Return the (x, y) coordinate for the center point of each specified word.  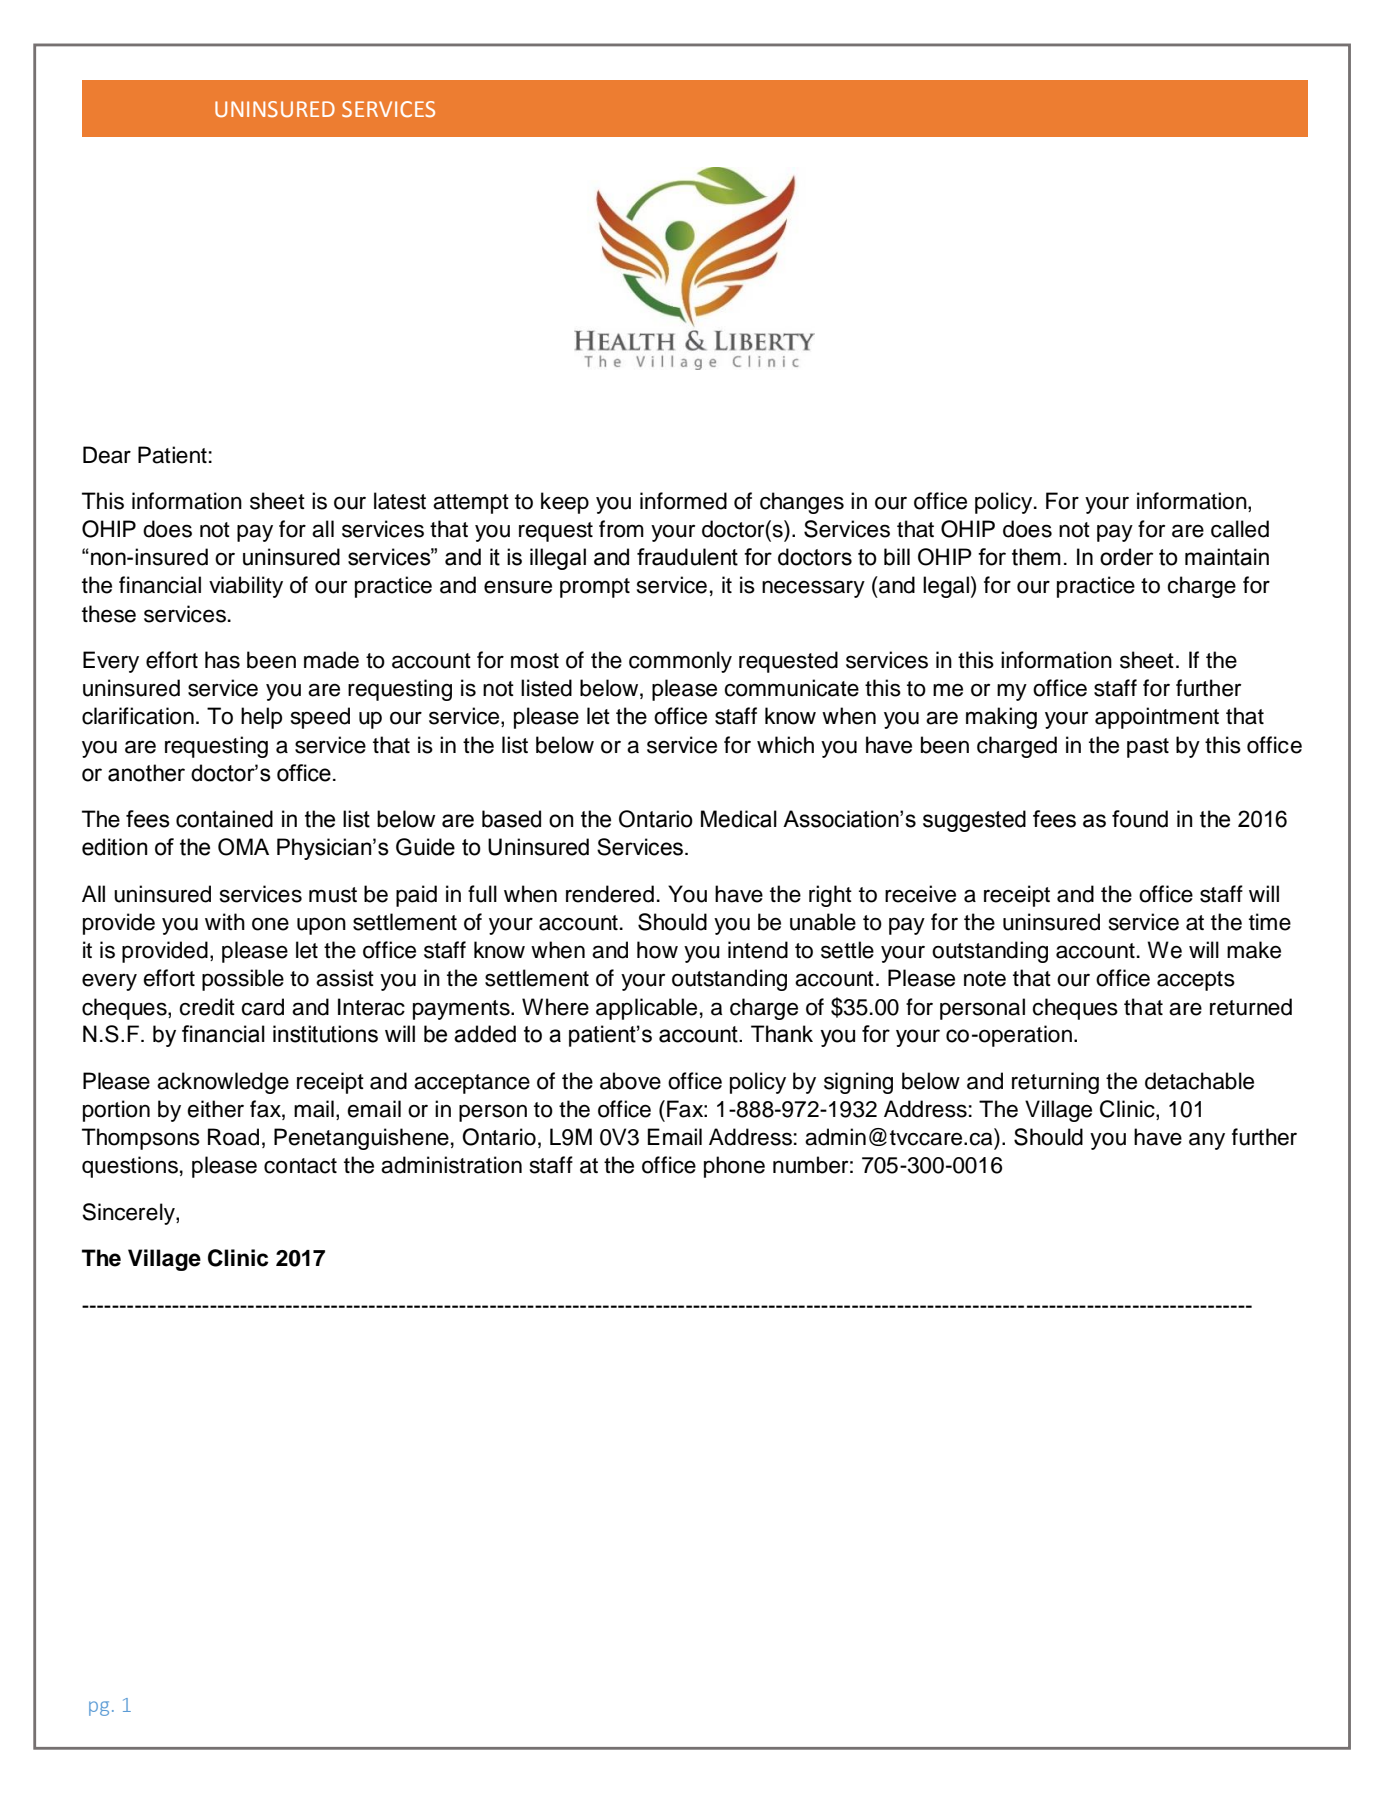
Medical (739, 819)
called (1240, 529)
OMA (243, 847)
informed (683, 501)
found (1140, 819)
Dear (107, 455)
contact (300, 1166)
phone (734, 1167)
